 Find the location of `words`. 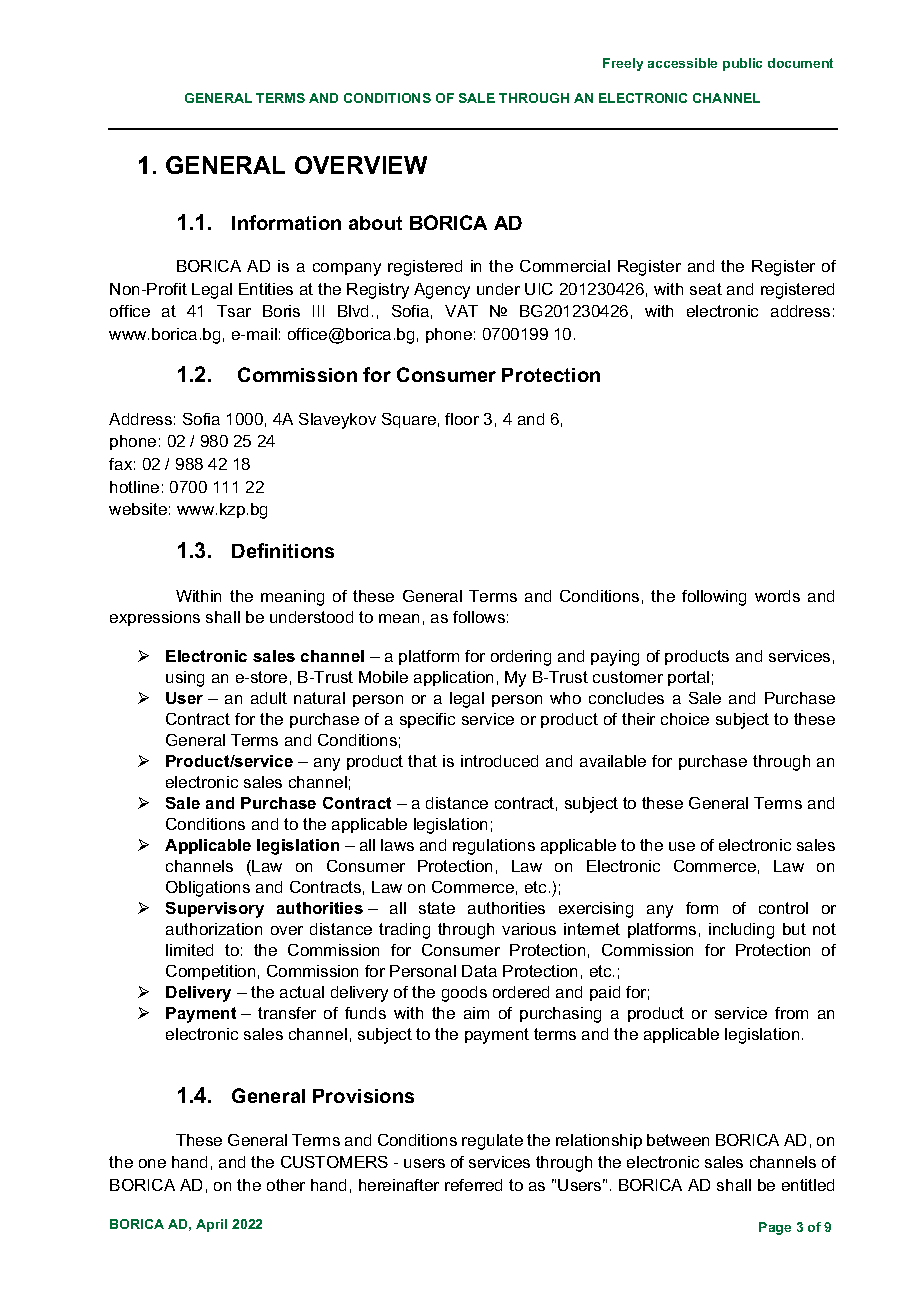

words is located at coordinates (777, 596).
